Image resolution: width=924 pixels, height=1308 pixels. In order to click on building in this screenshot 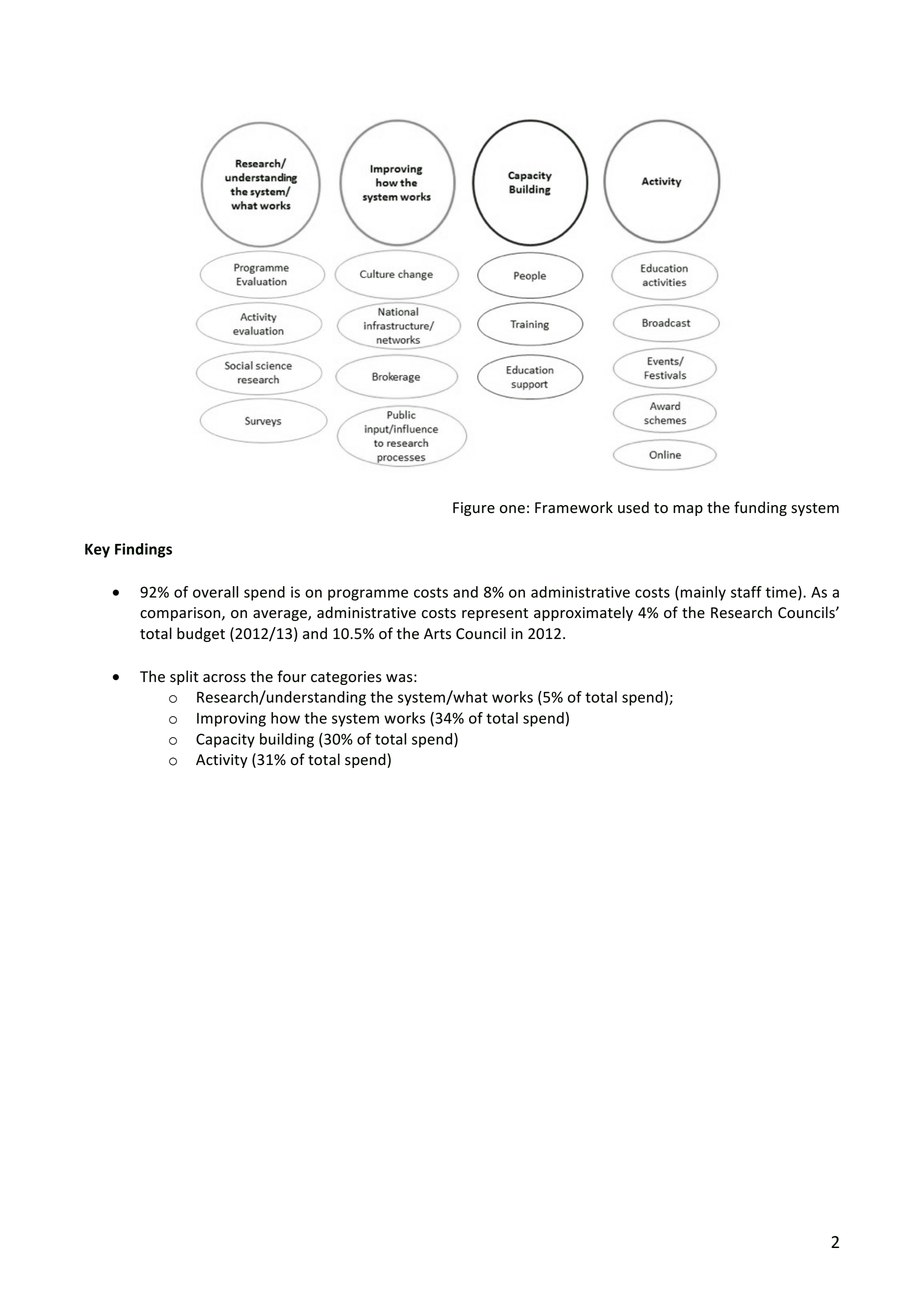, I will do `click(287, 740)`.
